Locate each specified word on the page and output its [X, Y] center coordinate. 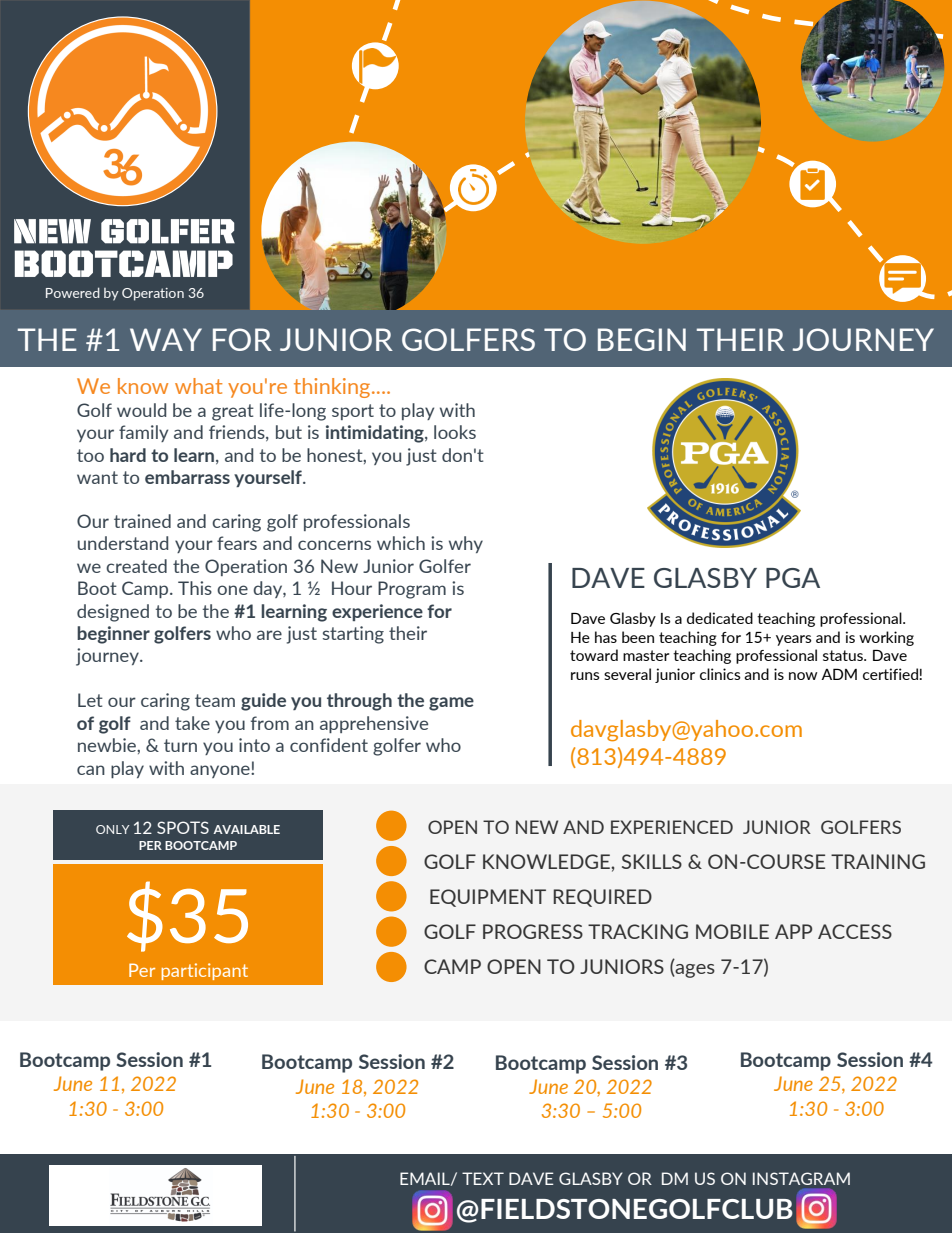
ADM [839, 674]
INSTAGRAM [801, 1178]
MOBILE [732, 931]
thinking [333, 388]
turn [180, 745]
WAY [166, 339]
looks [455, 432]
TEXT [483, 1178]
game [451, 704]
